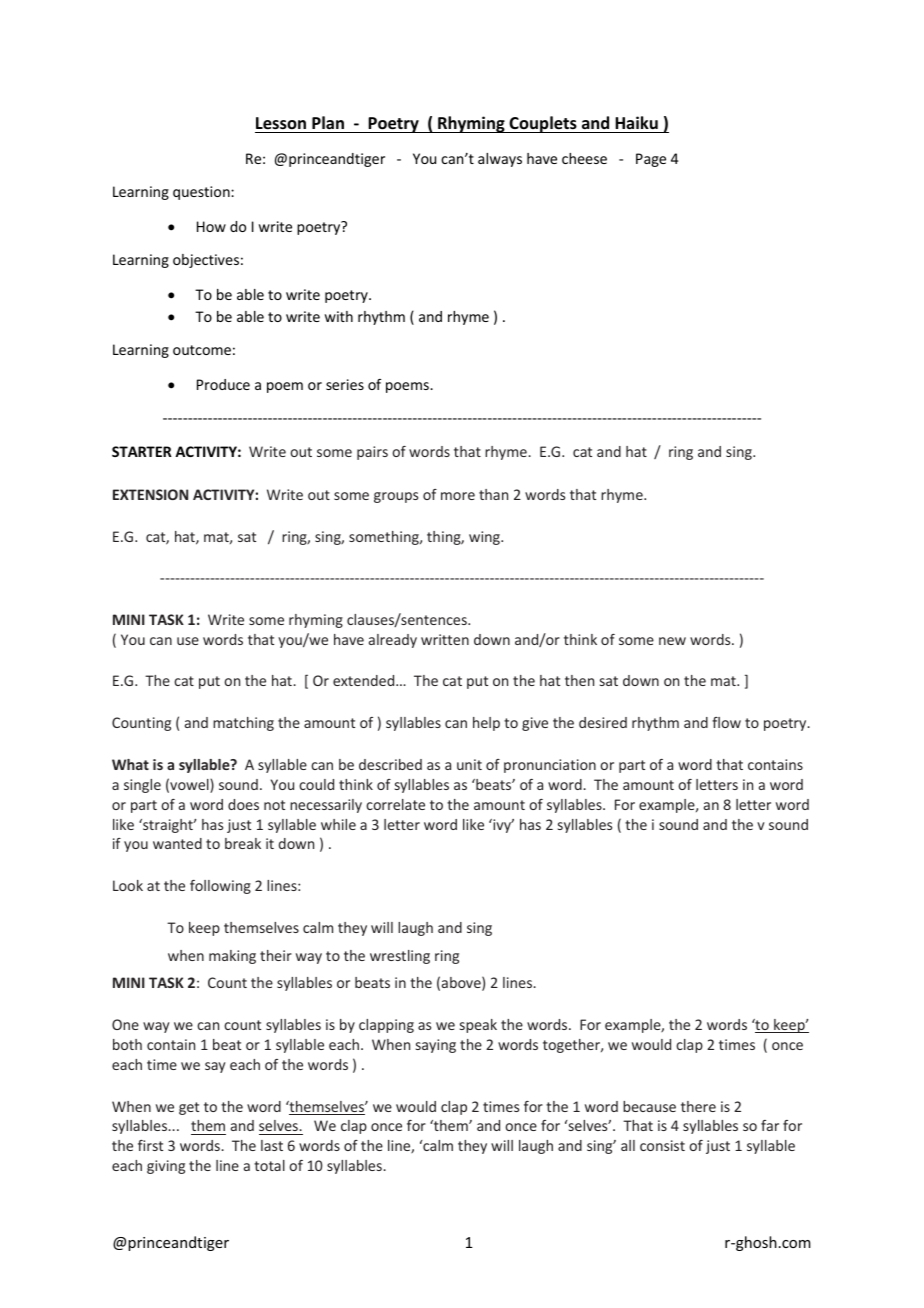 This screenshot has width=924, height=1308. What do you see at coordinates (243, 724) in the screenshot?
I see `matching` at bounding box center [243, 724].
